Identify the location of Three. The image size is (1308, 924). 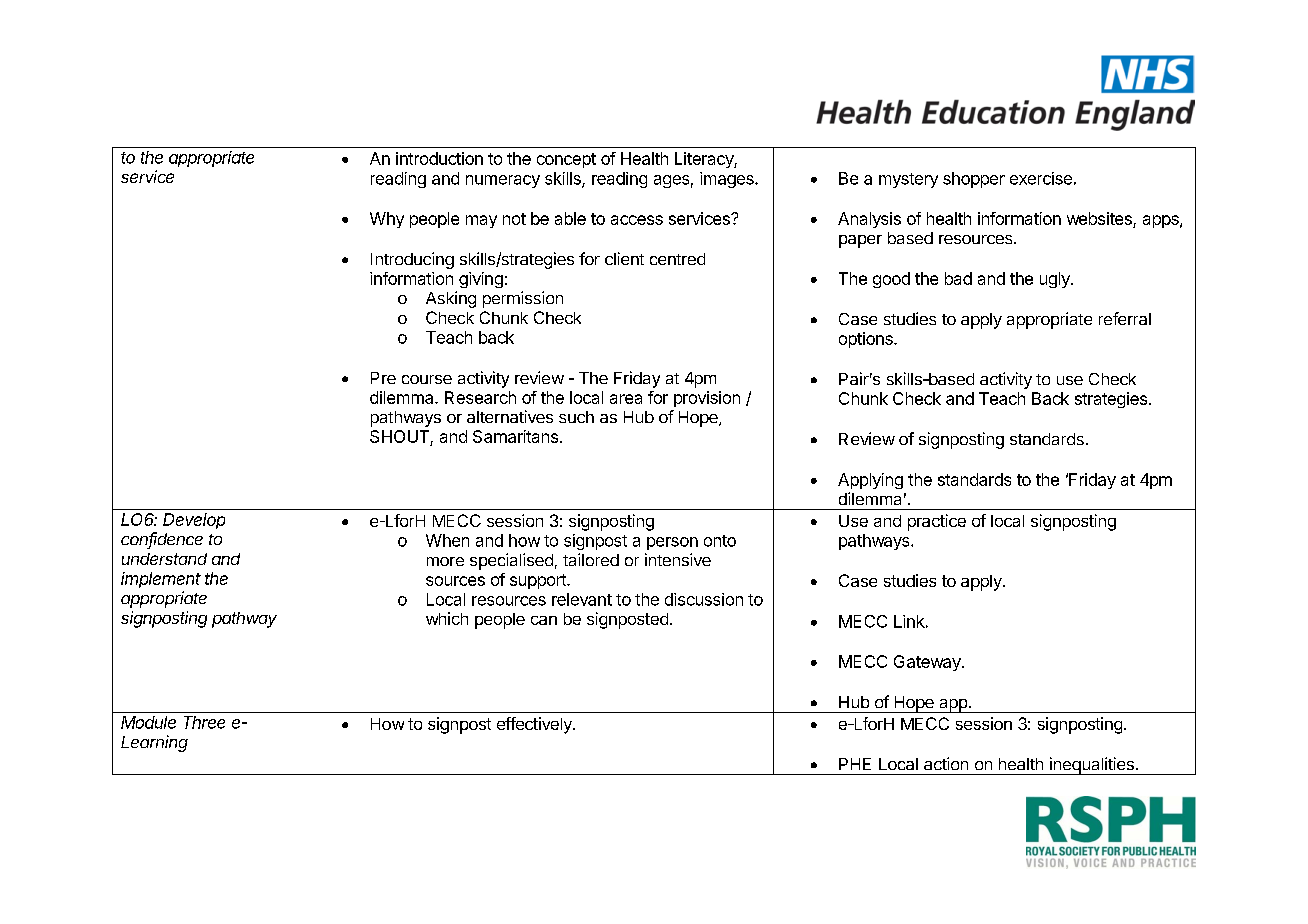
(204, 722).
